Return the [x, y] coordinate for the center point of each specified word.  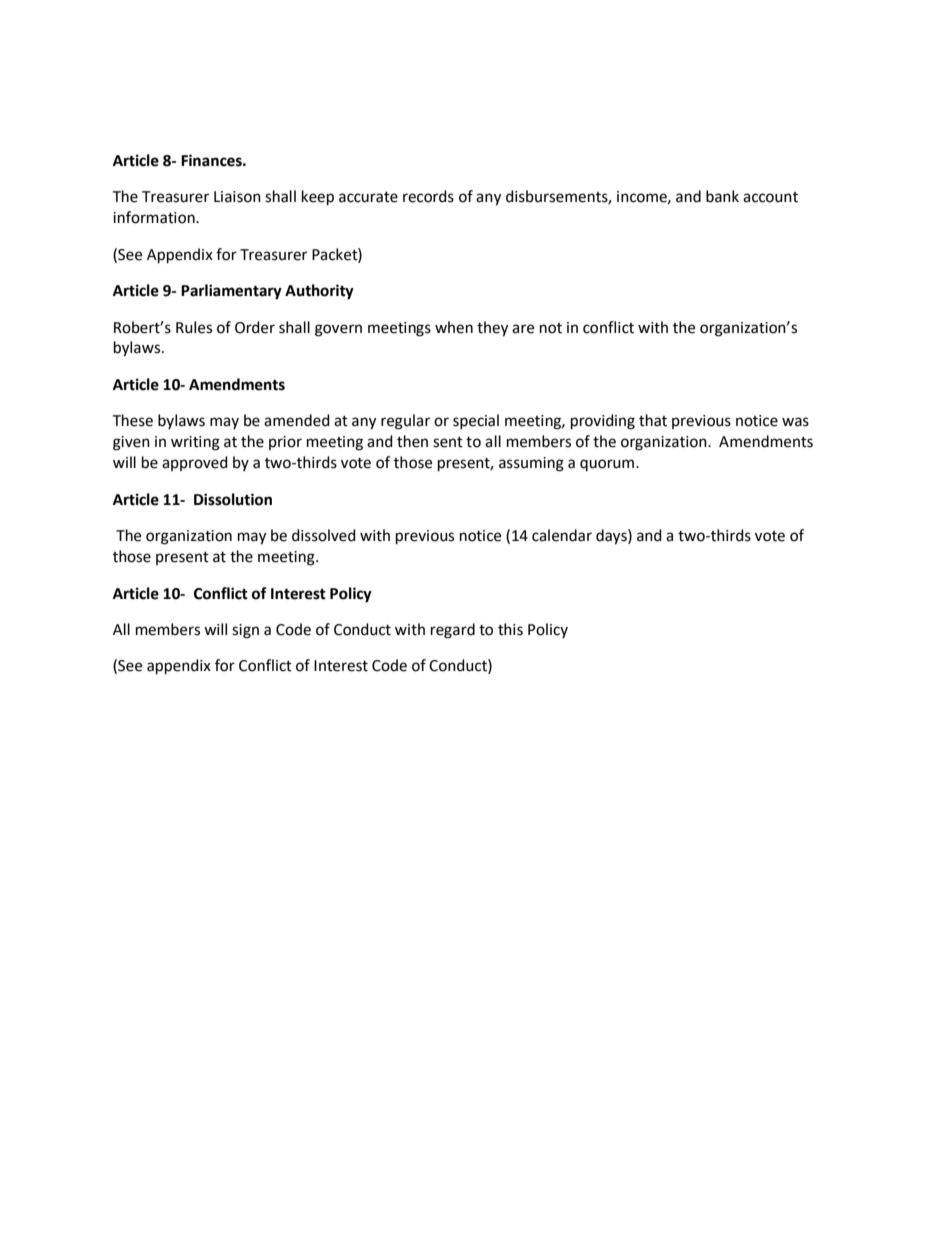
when [454, 327]
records [428, 196]
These [132, 420]
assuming [531, 464]
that [653, 420]
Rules [194, 327]
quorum [608, 465]
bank [722, 196]
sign [245, 631]
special [476, 421]
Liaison [237, 197]
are [523, 329]
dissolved [324, 535]
